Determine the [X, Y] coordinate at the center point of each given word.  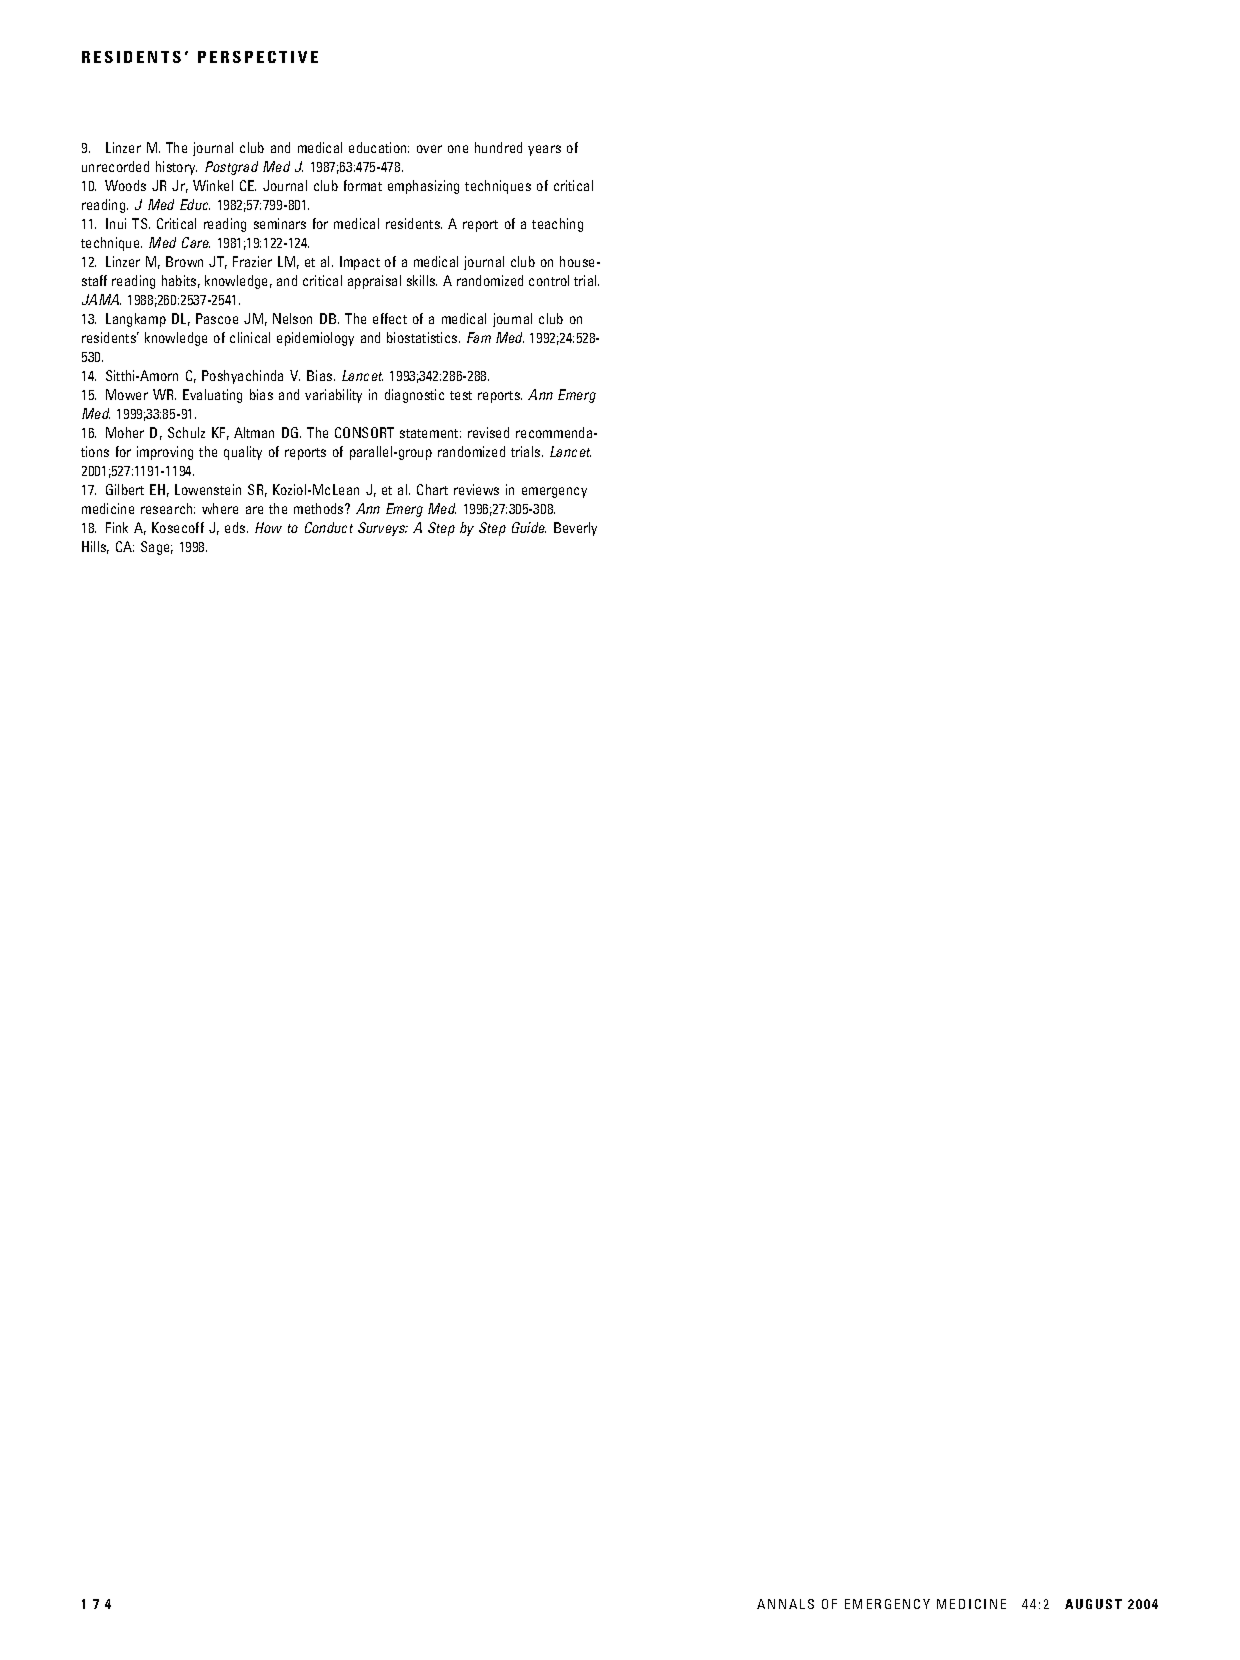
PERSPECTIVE [258, 57]
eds [236, 527]
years [544, 150]
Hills [95, 547]
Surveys [383, 529]
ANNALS [785, 1604]
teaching [557, 225]
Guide [529, 527]
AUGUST [1093, 1604]
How [268, 527]
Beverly [575, 529]
